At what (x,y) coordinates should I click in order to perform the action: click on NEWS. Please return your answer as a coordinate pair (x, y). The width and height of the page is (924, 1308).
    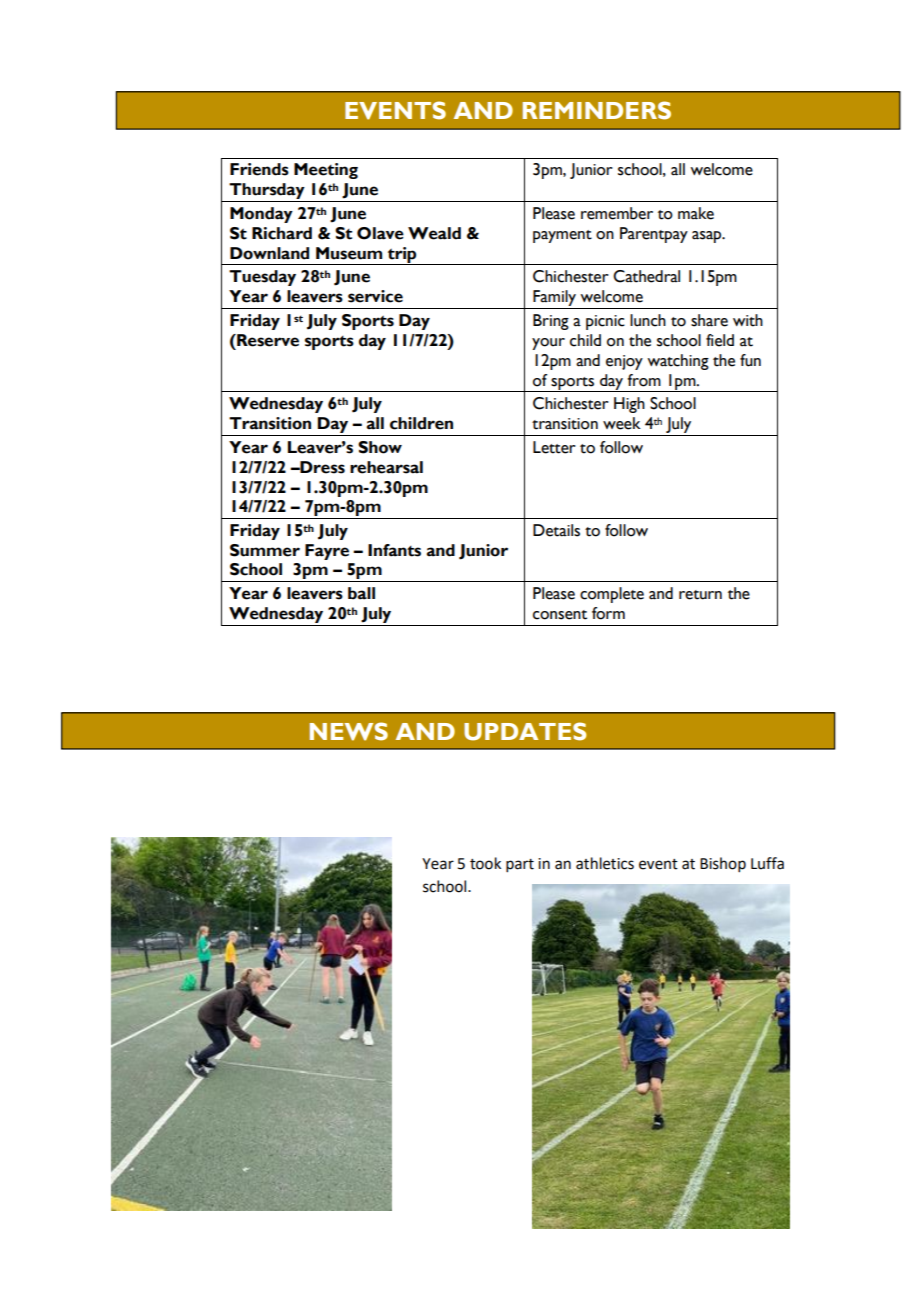
    Looking at the image, I should click on (349, 731).
